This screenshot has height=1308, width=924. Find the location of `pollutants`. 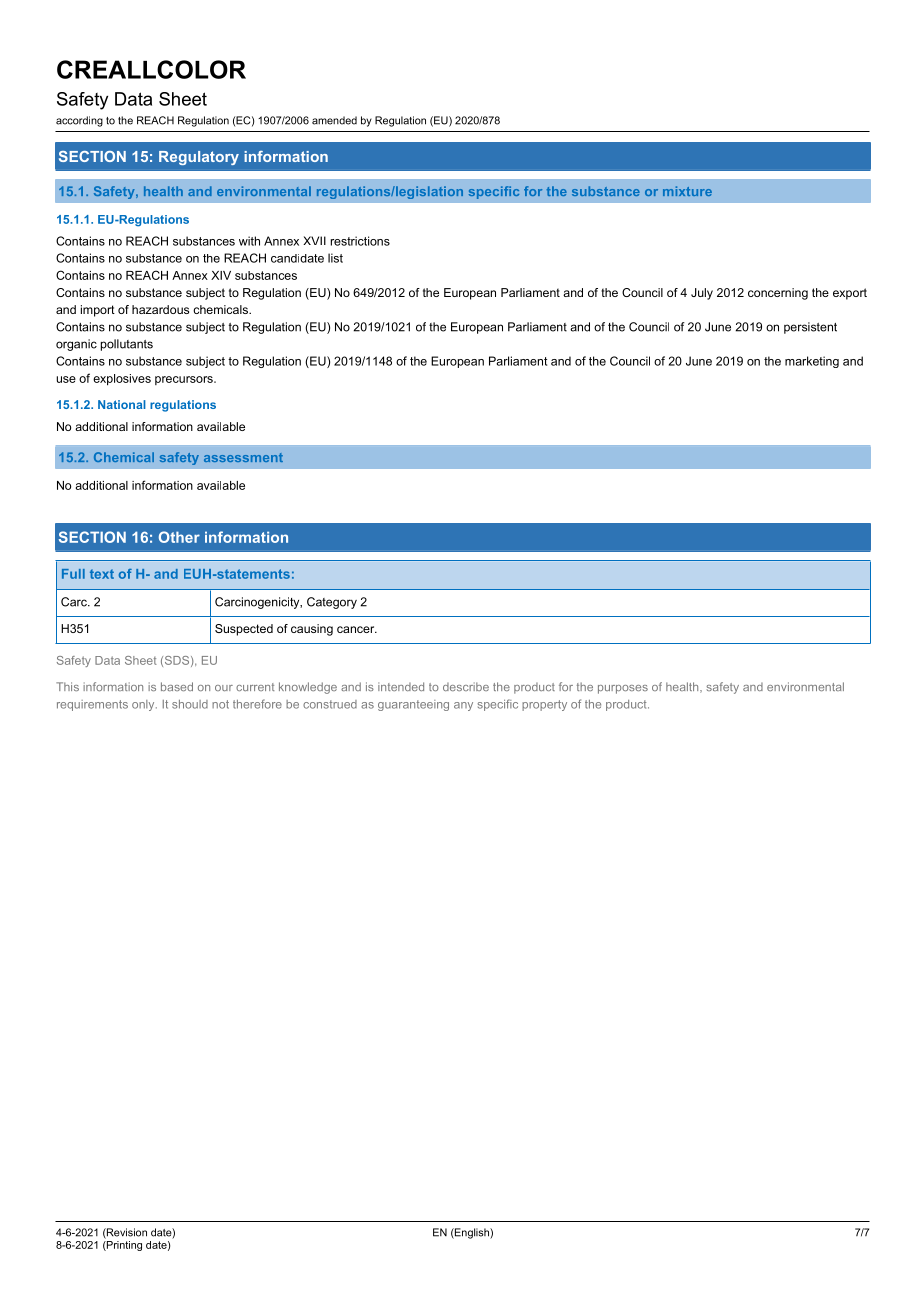

pollutants is located at coordinates (127, 345).
